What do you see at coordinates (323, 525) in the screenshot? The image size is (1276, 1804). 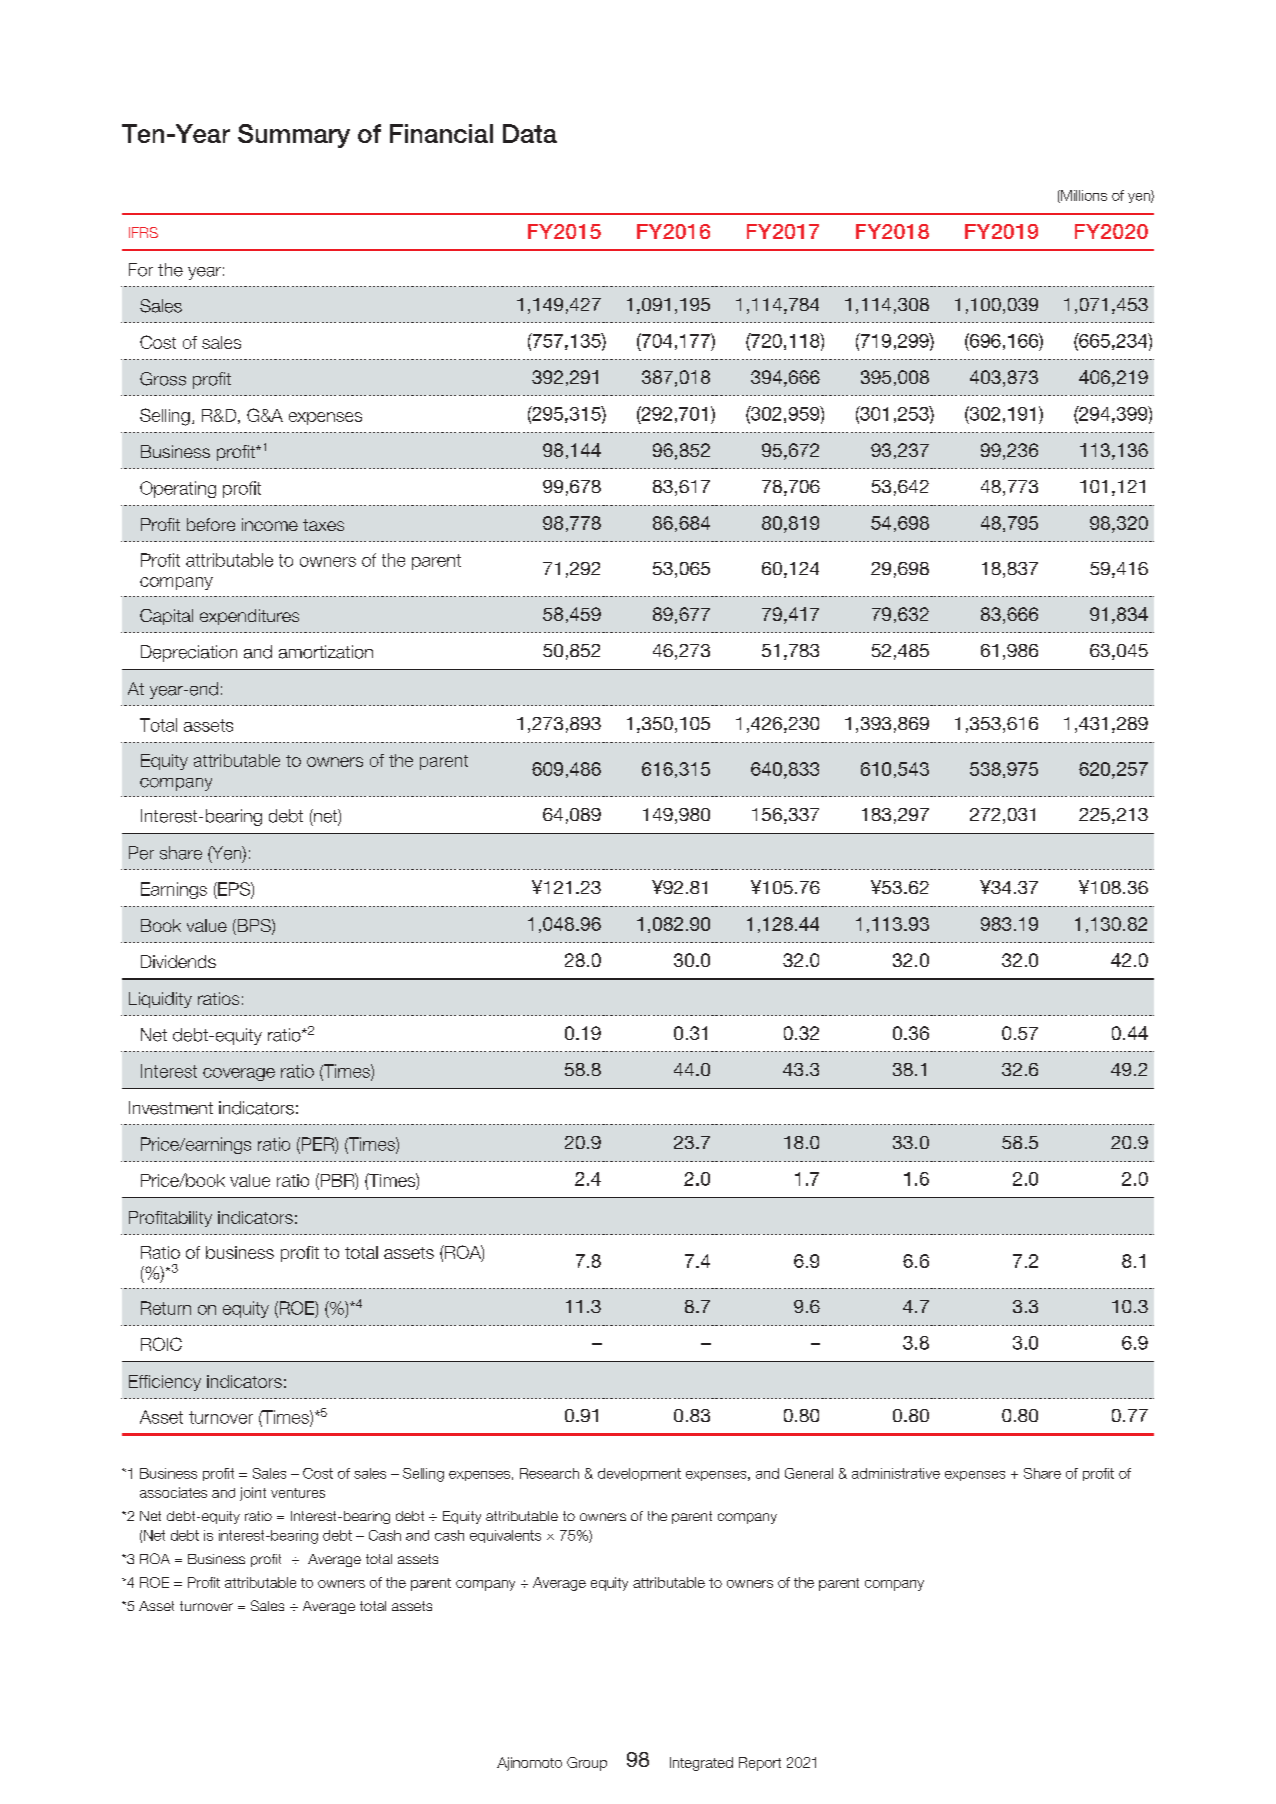 I see `taxes` at bounding box center [323, 525].
